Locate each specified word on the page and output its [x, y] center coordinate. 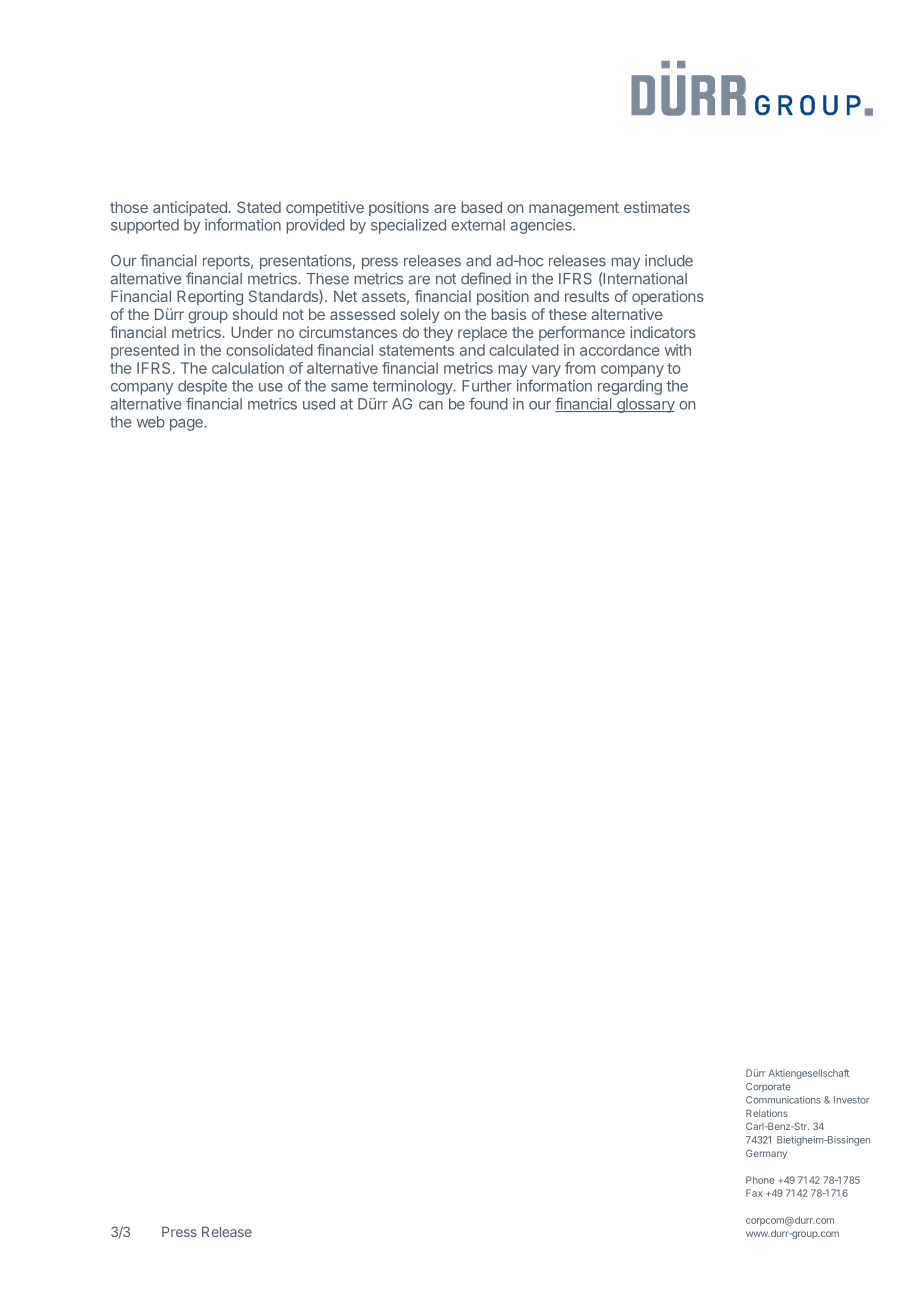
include [669, 260]
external [478, 225]
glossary [645, 405]
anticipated [191, 210]
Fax [754, 1193]
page [187, 425]
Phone [760, 1180]
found [488, 403]
